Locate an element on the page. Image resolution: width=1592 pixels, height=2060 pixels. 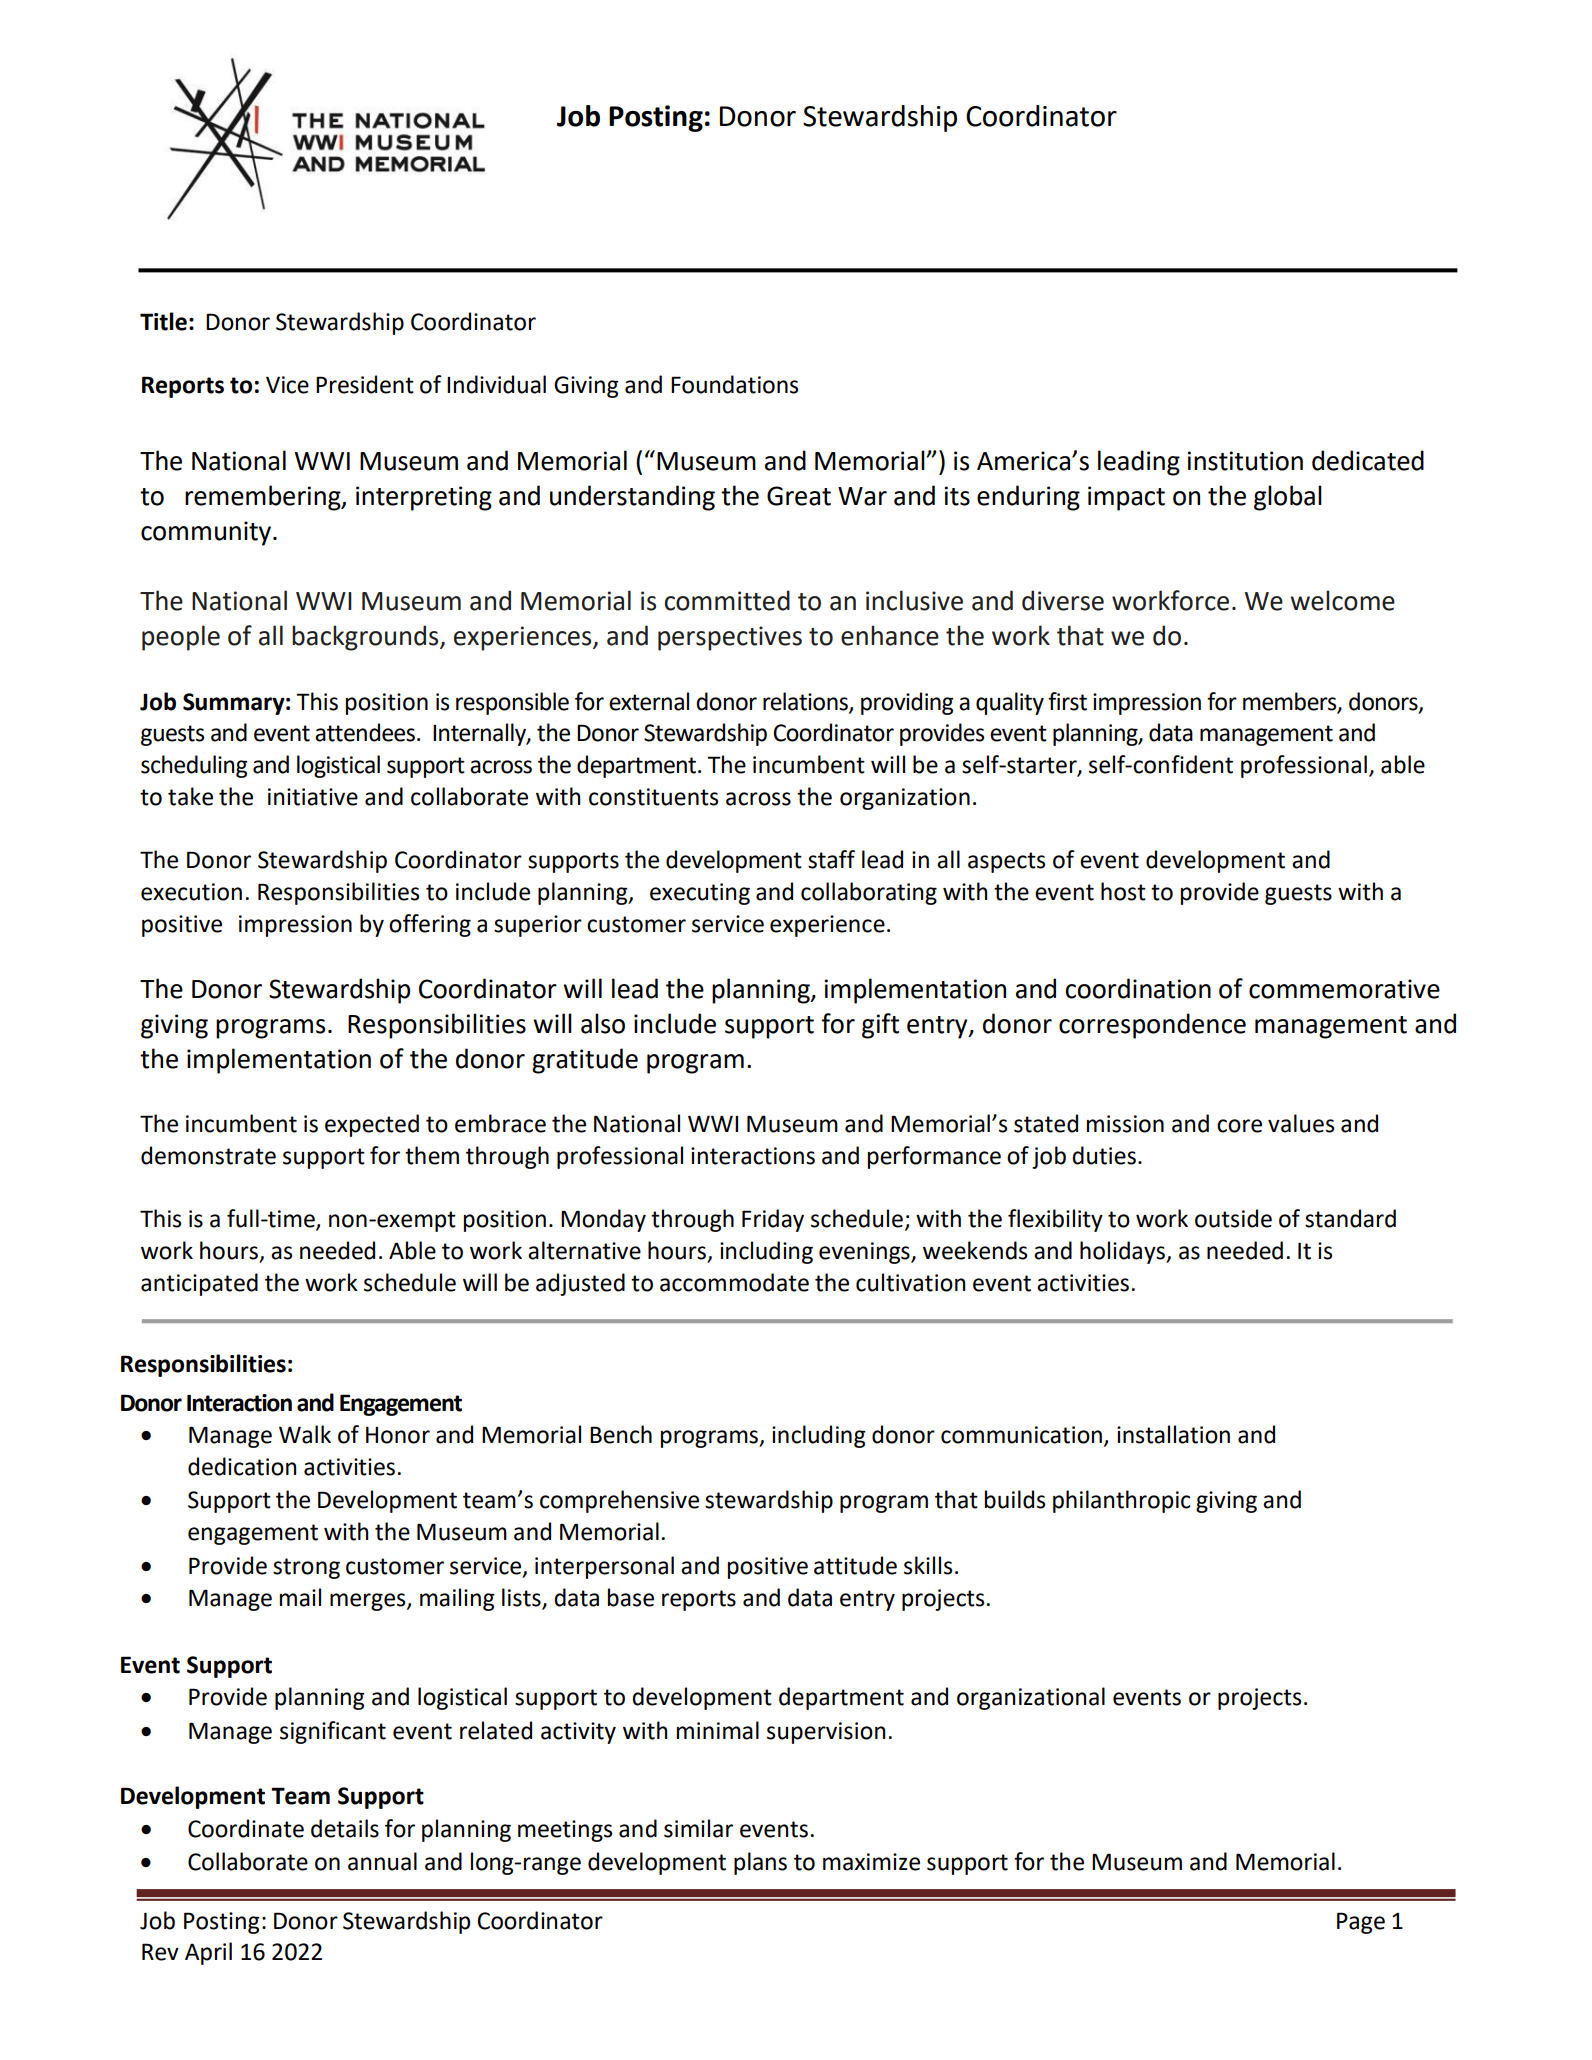
strong is located at coordinates (306, 1568).
